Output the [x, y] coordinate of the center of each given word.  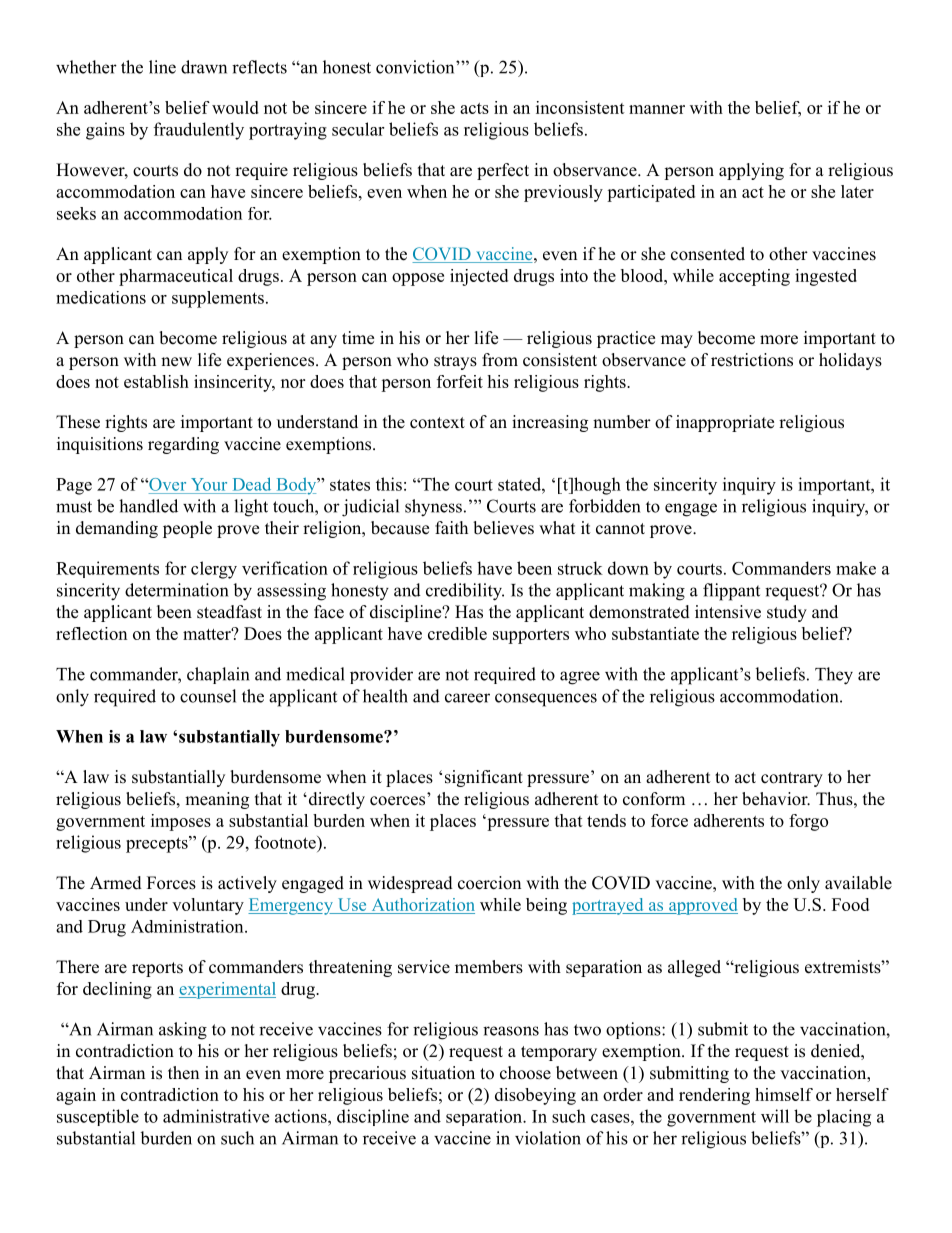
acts [474, 108]
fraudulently [199, 131]
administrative [216, 1116]
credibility [465, 592]
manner [657, 109]
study [787, 613]
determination [176, 590]
